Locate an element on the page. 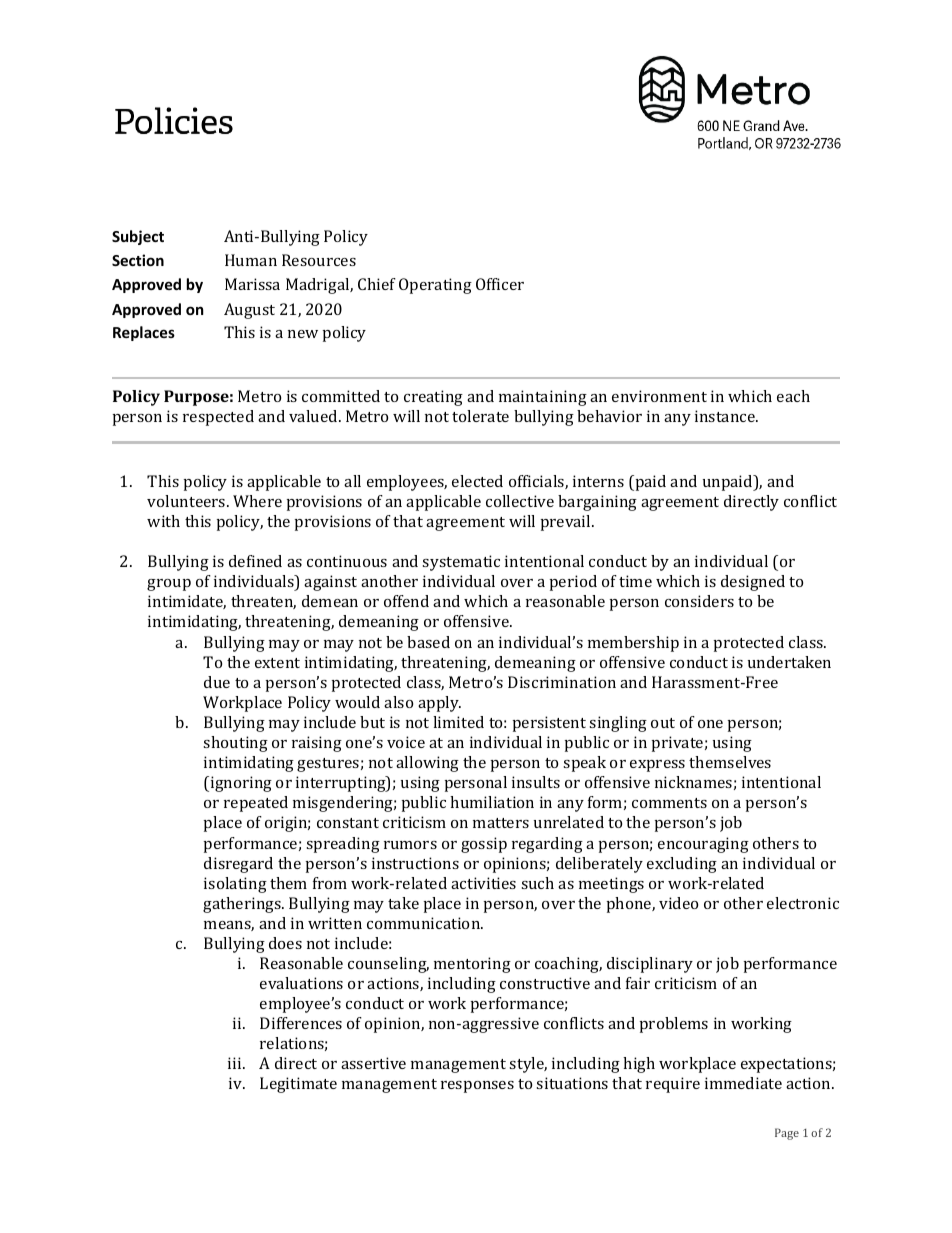 This image has height=1233, width=952. responses is located at coordinates (477, 1087).
